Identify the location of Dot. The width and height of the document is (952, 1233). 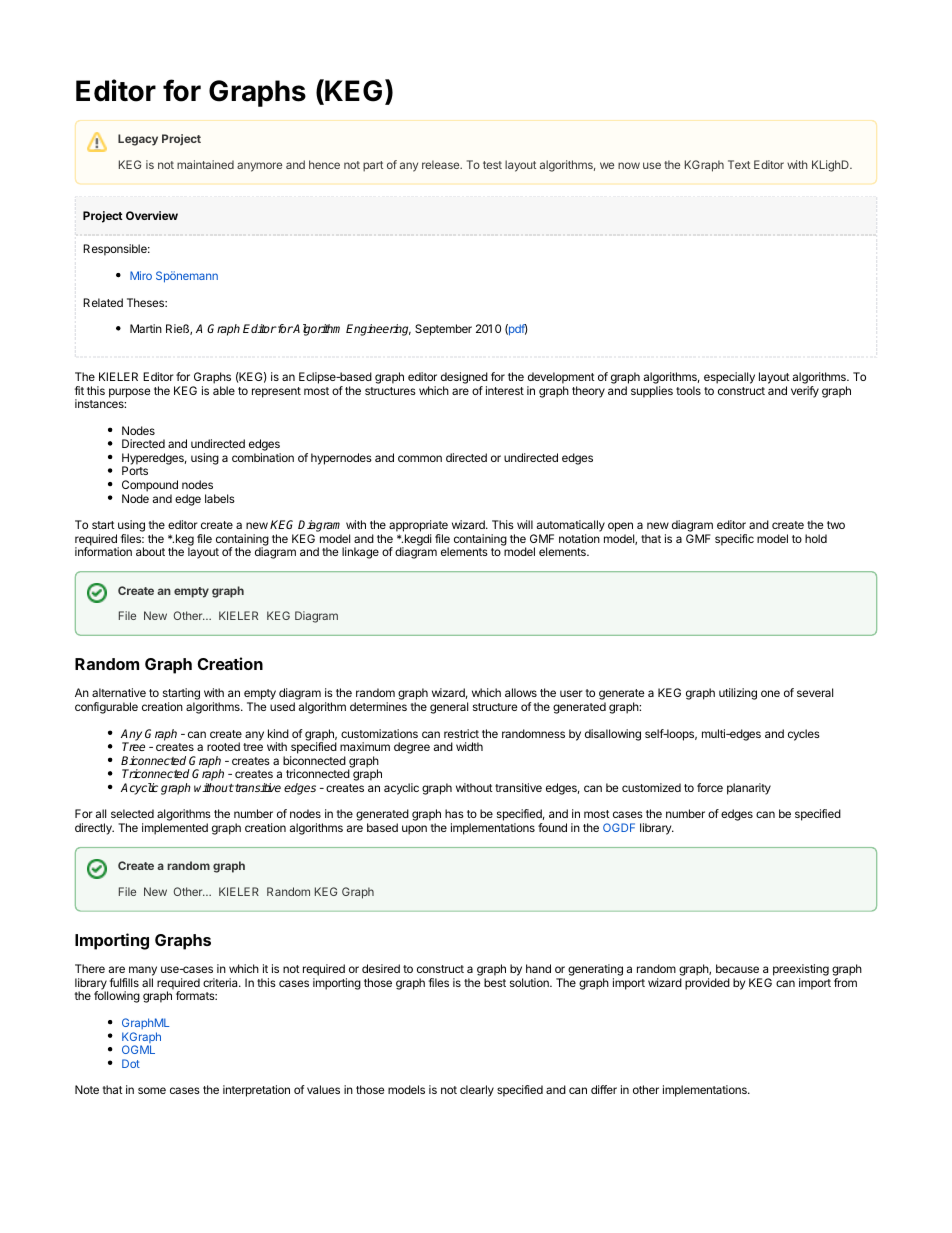
(131, 1063).
